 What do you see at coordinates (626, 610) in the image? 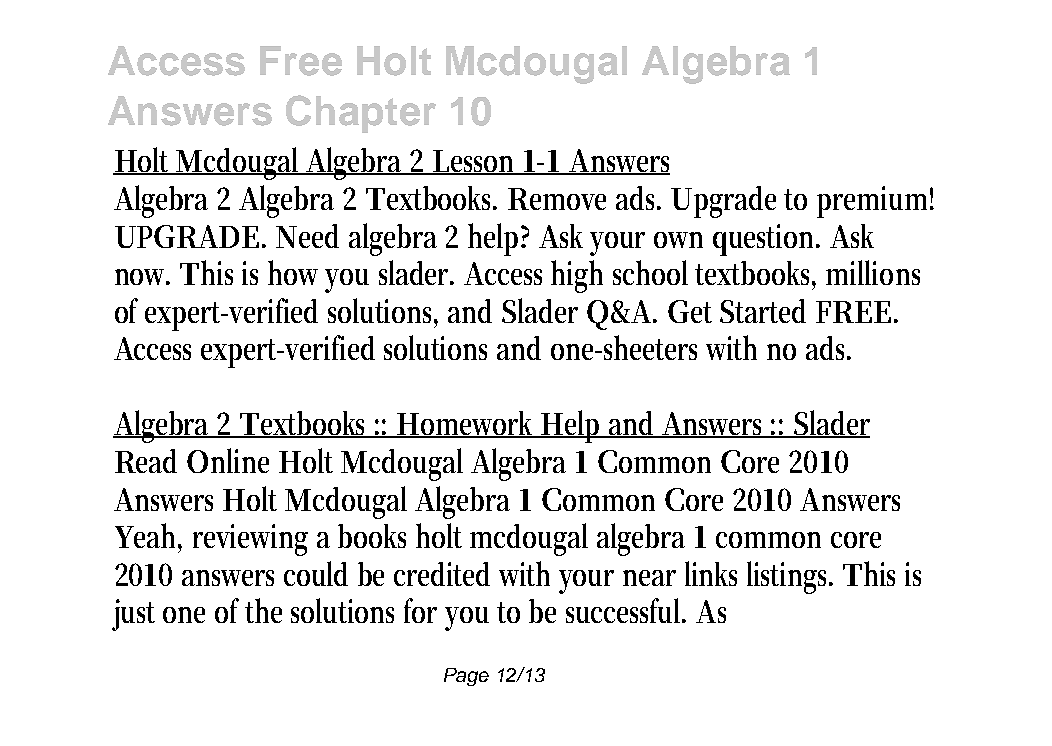
I see `successful` at bounding box center [626, 610].
